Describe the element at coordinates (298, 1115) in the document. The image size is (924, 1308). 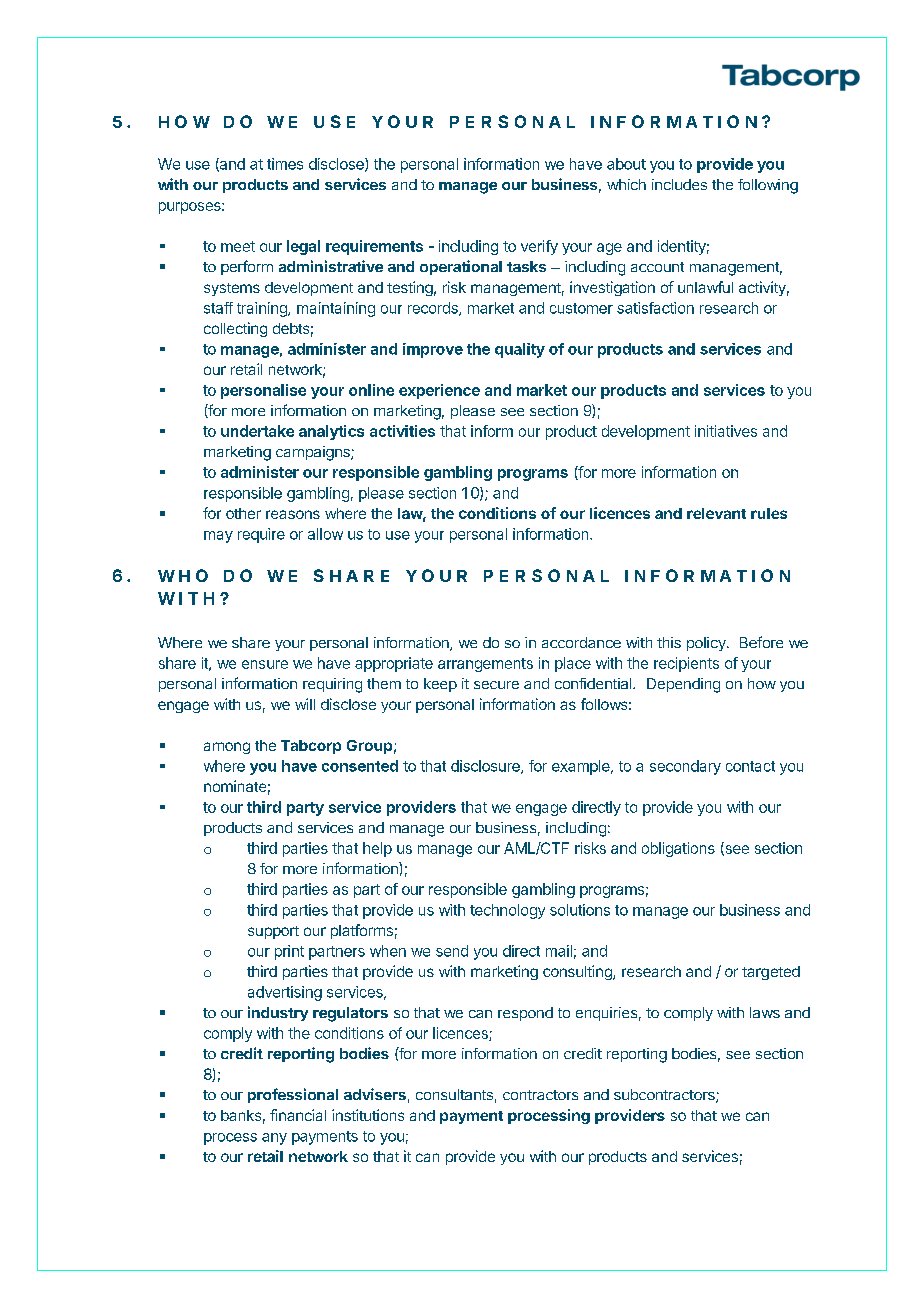
I see `financial` at that location.
